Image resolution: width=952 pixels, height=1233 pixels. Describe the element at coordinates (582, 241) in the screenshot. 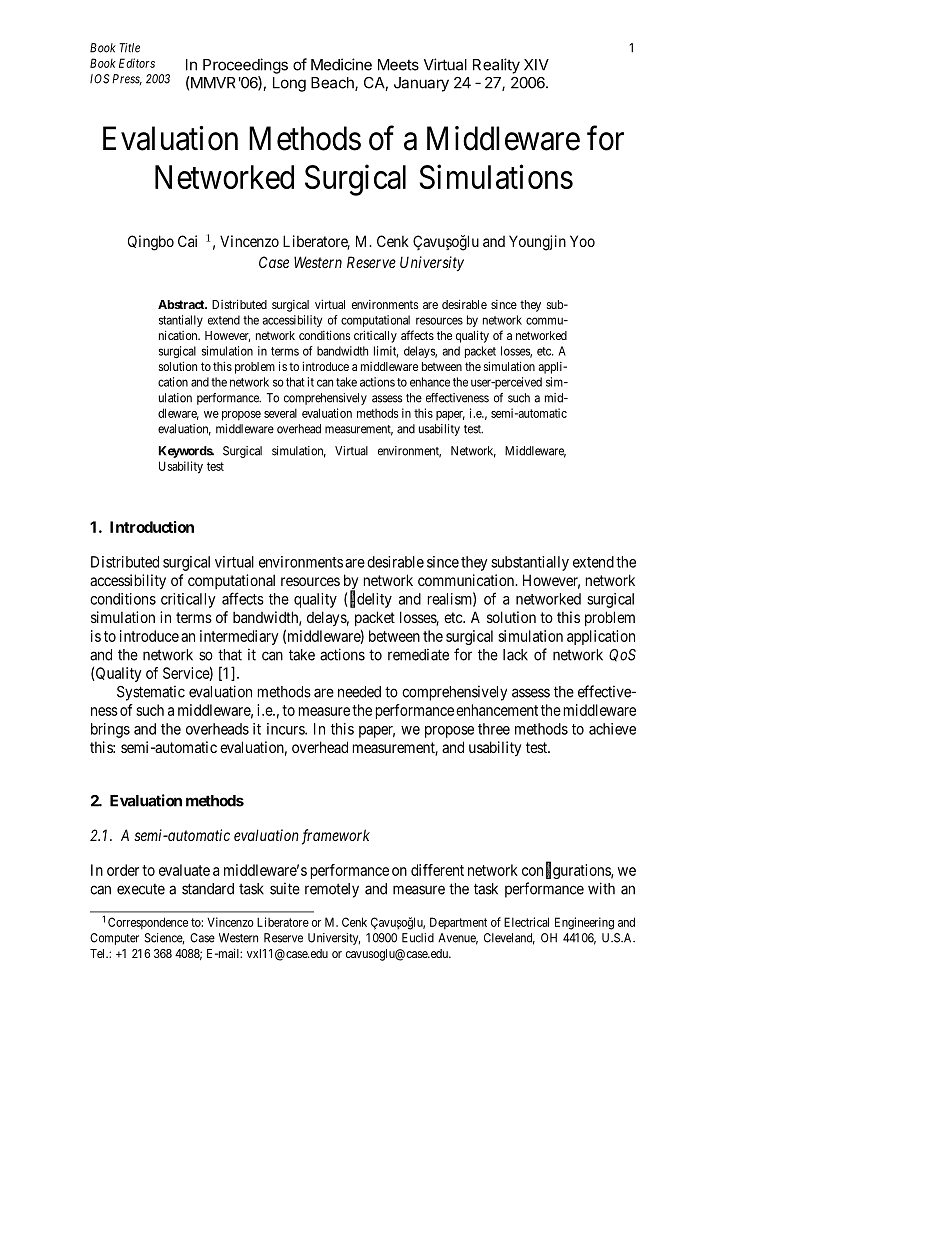

I see `Yoo` at that location.
